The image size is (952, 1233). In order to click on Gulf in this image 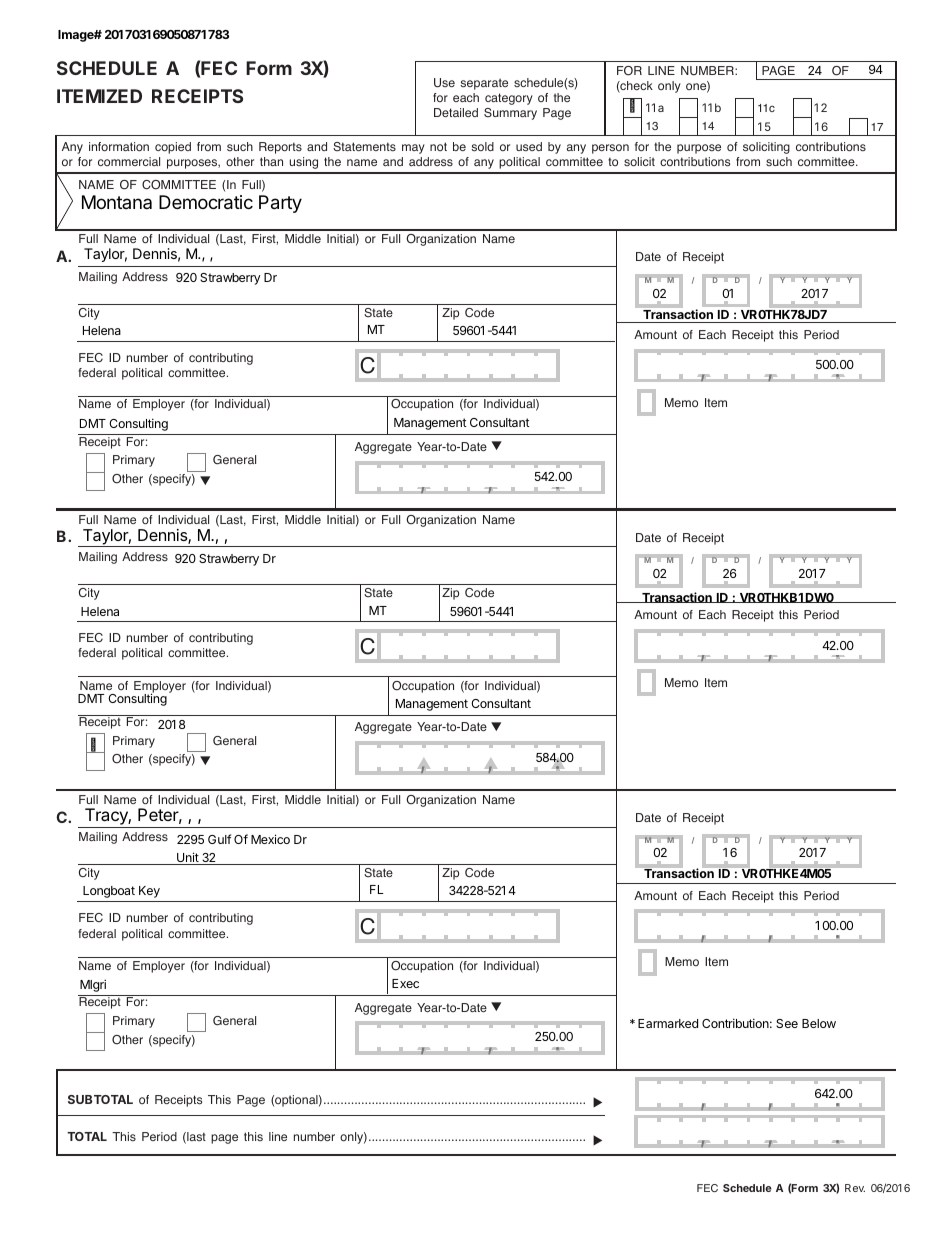, I will do `click(219, 839)`.
